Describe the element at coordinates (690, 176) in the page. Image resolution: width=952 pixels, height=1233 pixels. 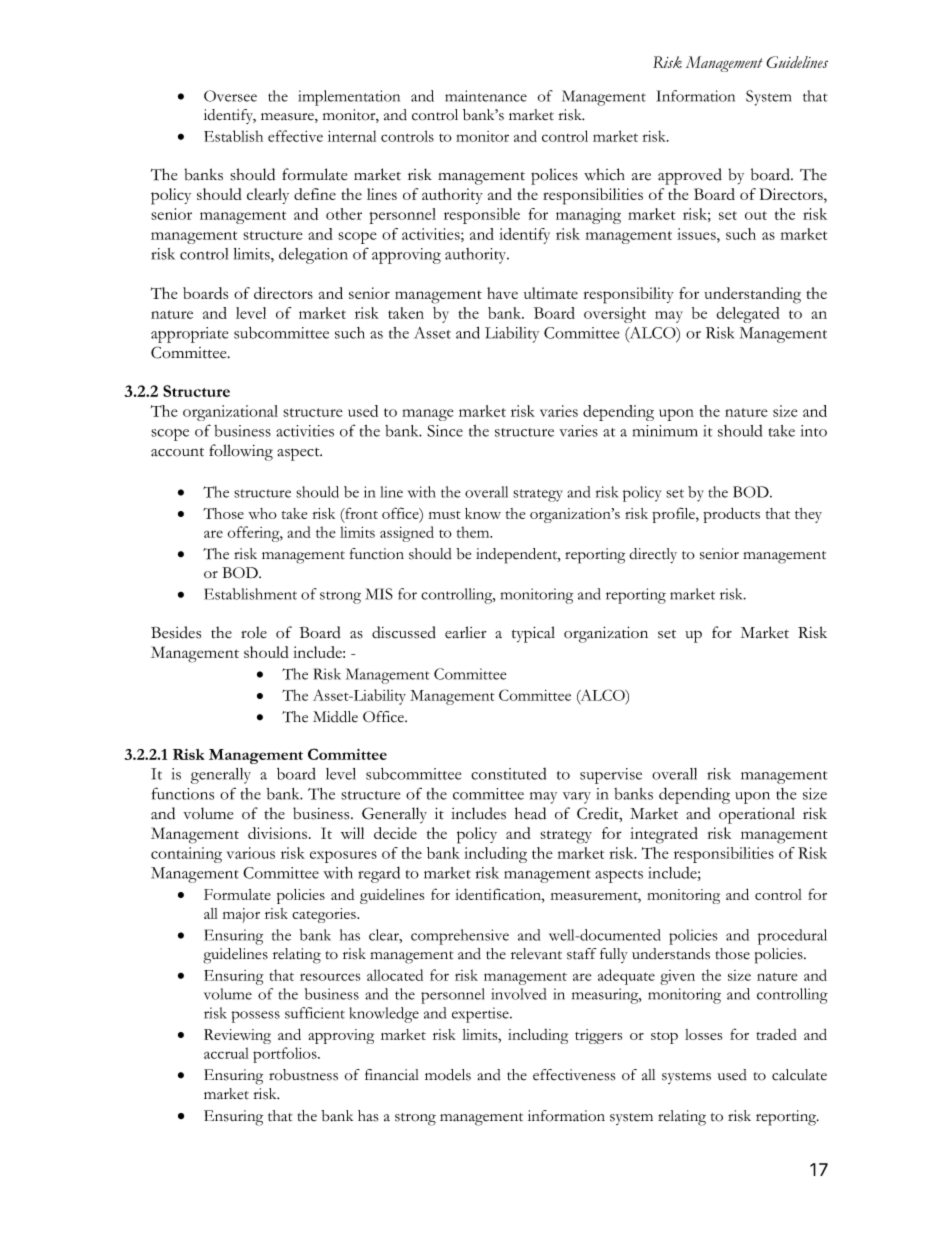
I see `approved` at that location.
